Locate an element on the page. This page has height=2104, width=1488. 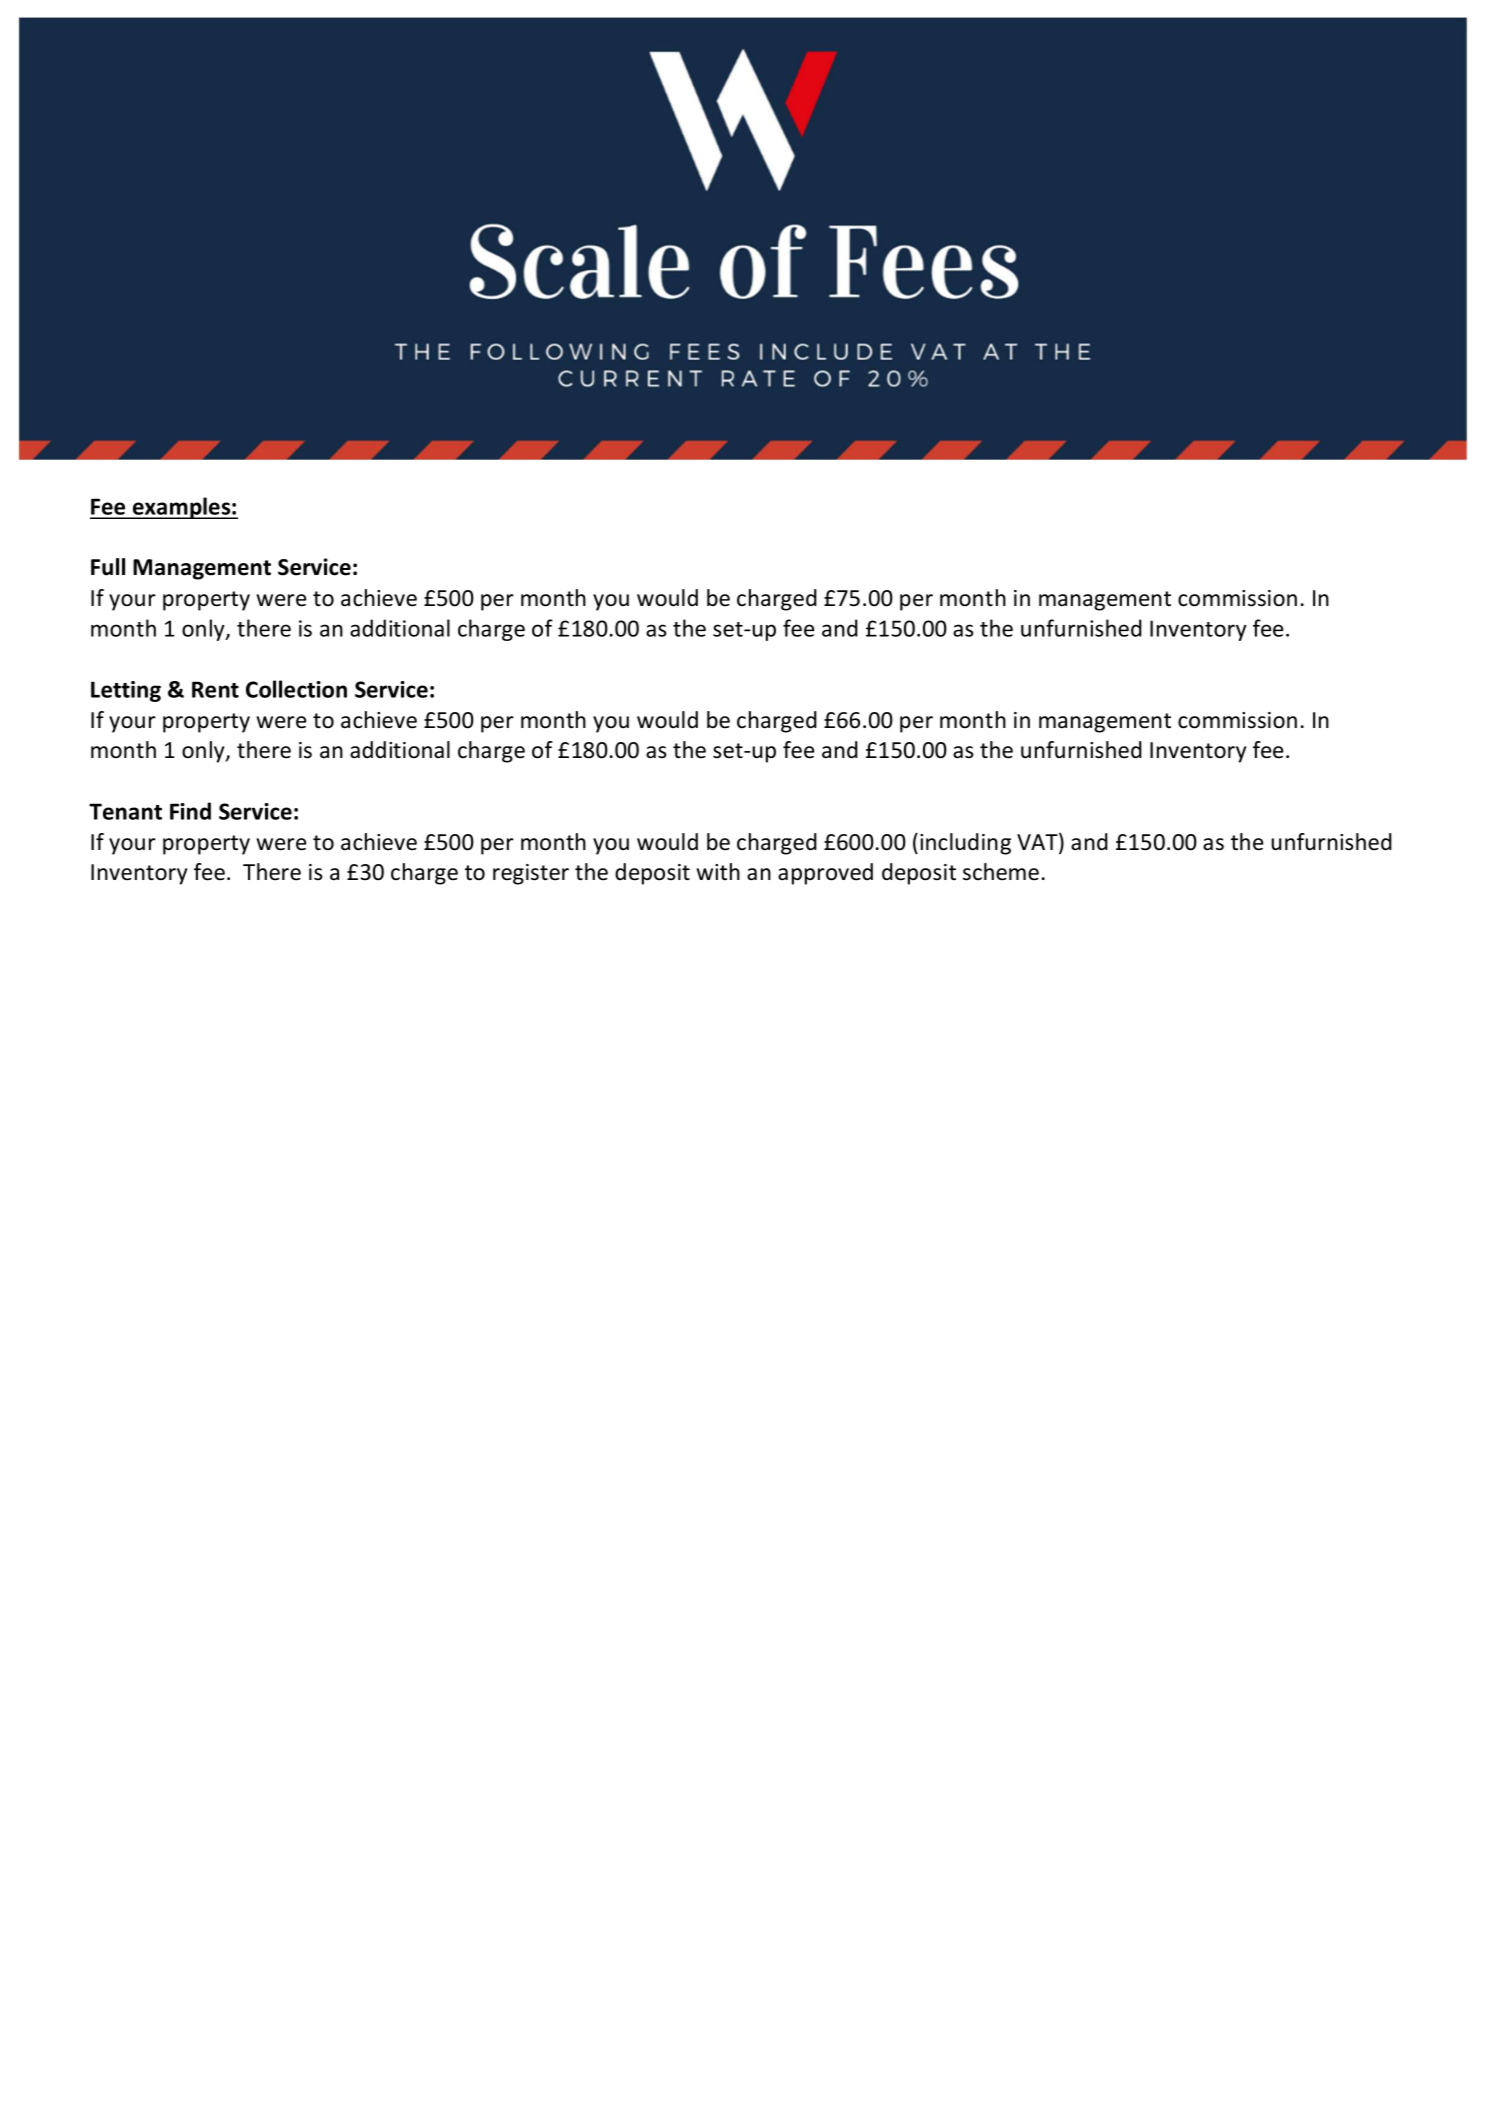
Collection is located at coordinates (296, 689).
